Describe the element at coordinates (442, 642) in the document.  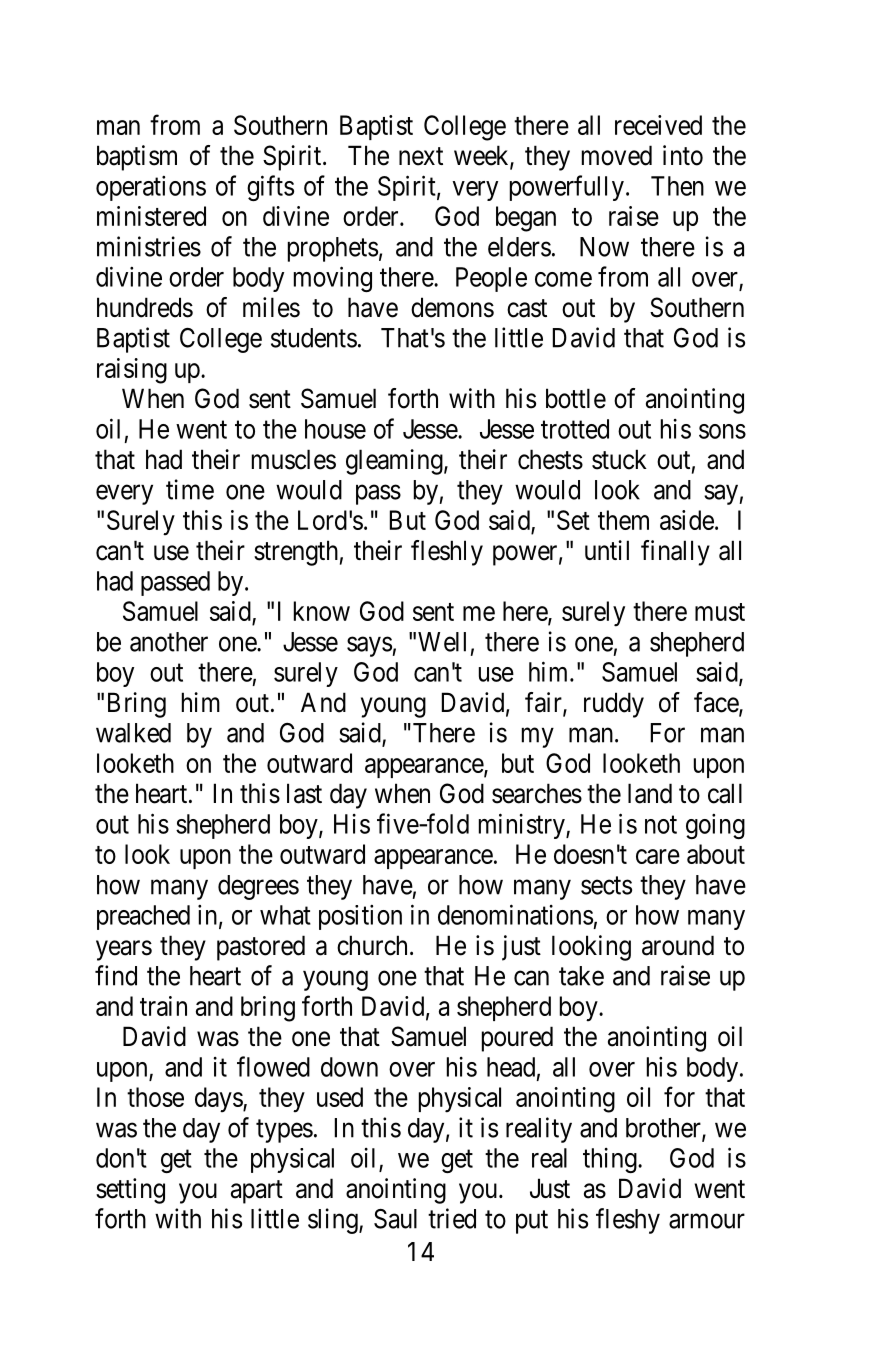
I see `Well` at that location.
